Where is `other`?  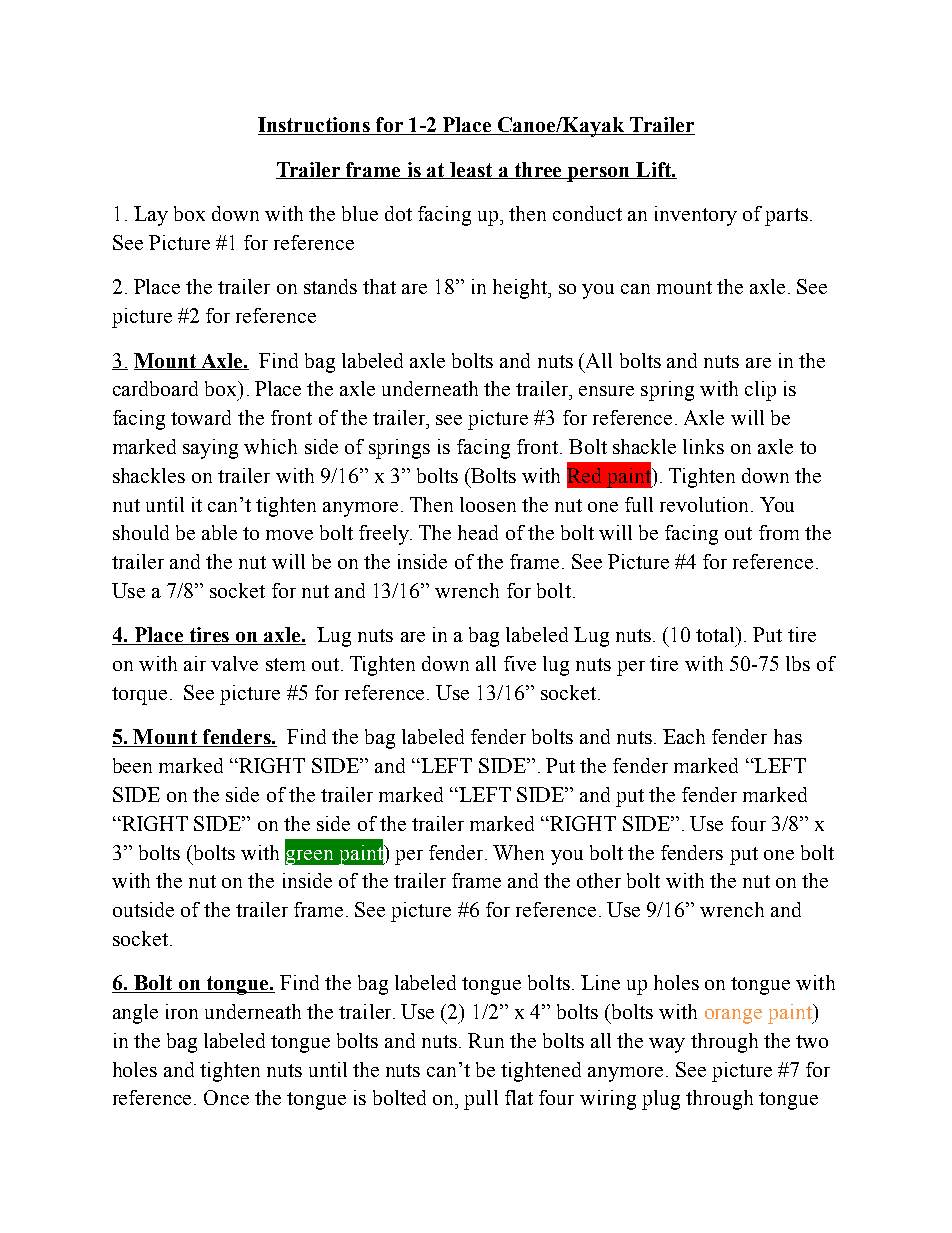 other is located at coordinates (599, 880).
